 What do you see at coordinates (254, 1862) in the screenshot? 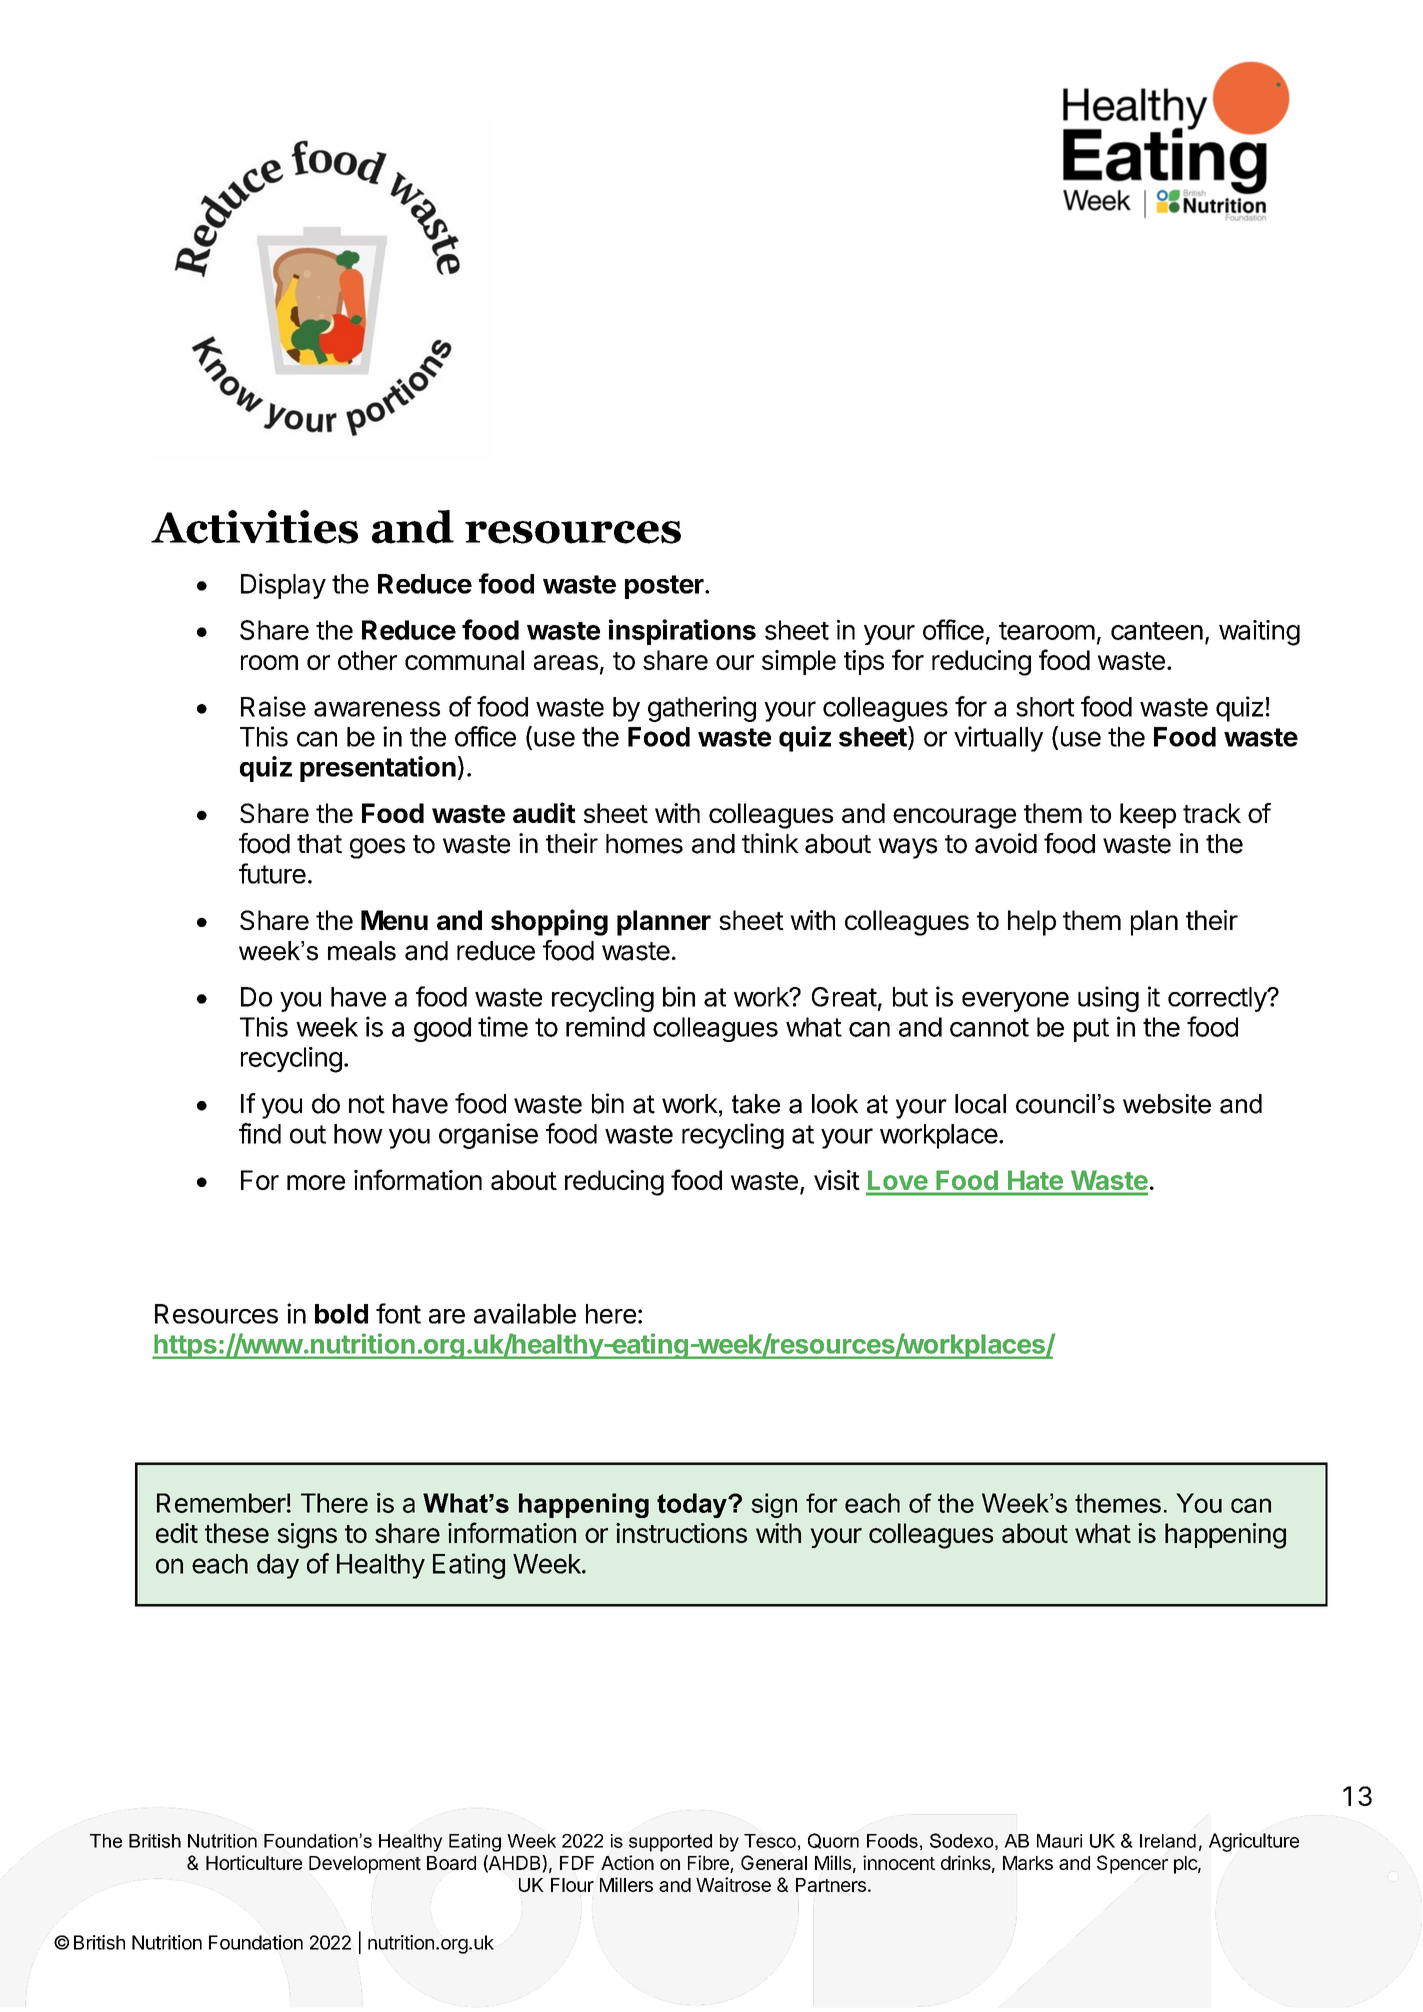
I see `Horticulture` at bounding box center [254, 1862].
